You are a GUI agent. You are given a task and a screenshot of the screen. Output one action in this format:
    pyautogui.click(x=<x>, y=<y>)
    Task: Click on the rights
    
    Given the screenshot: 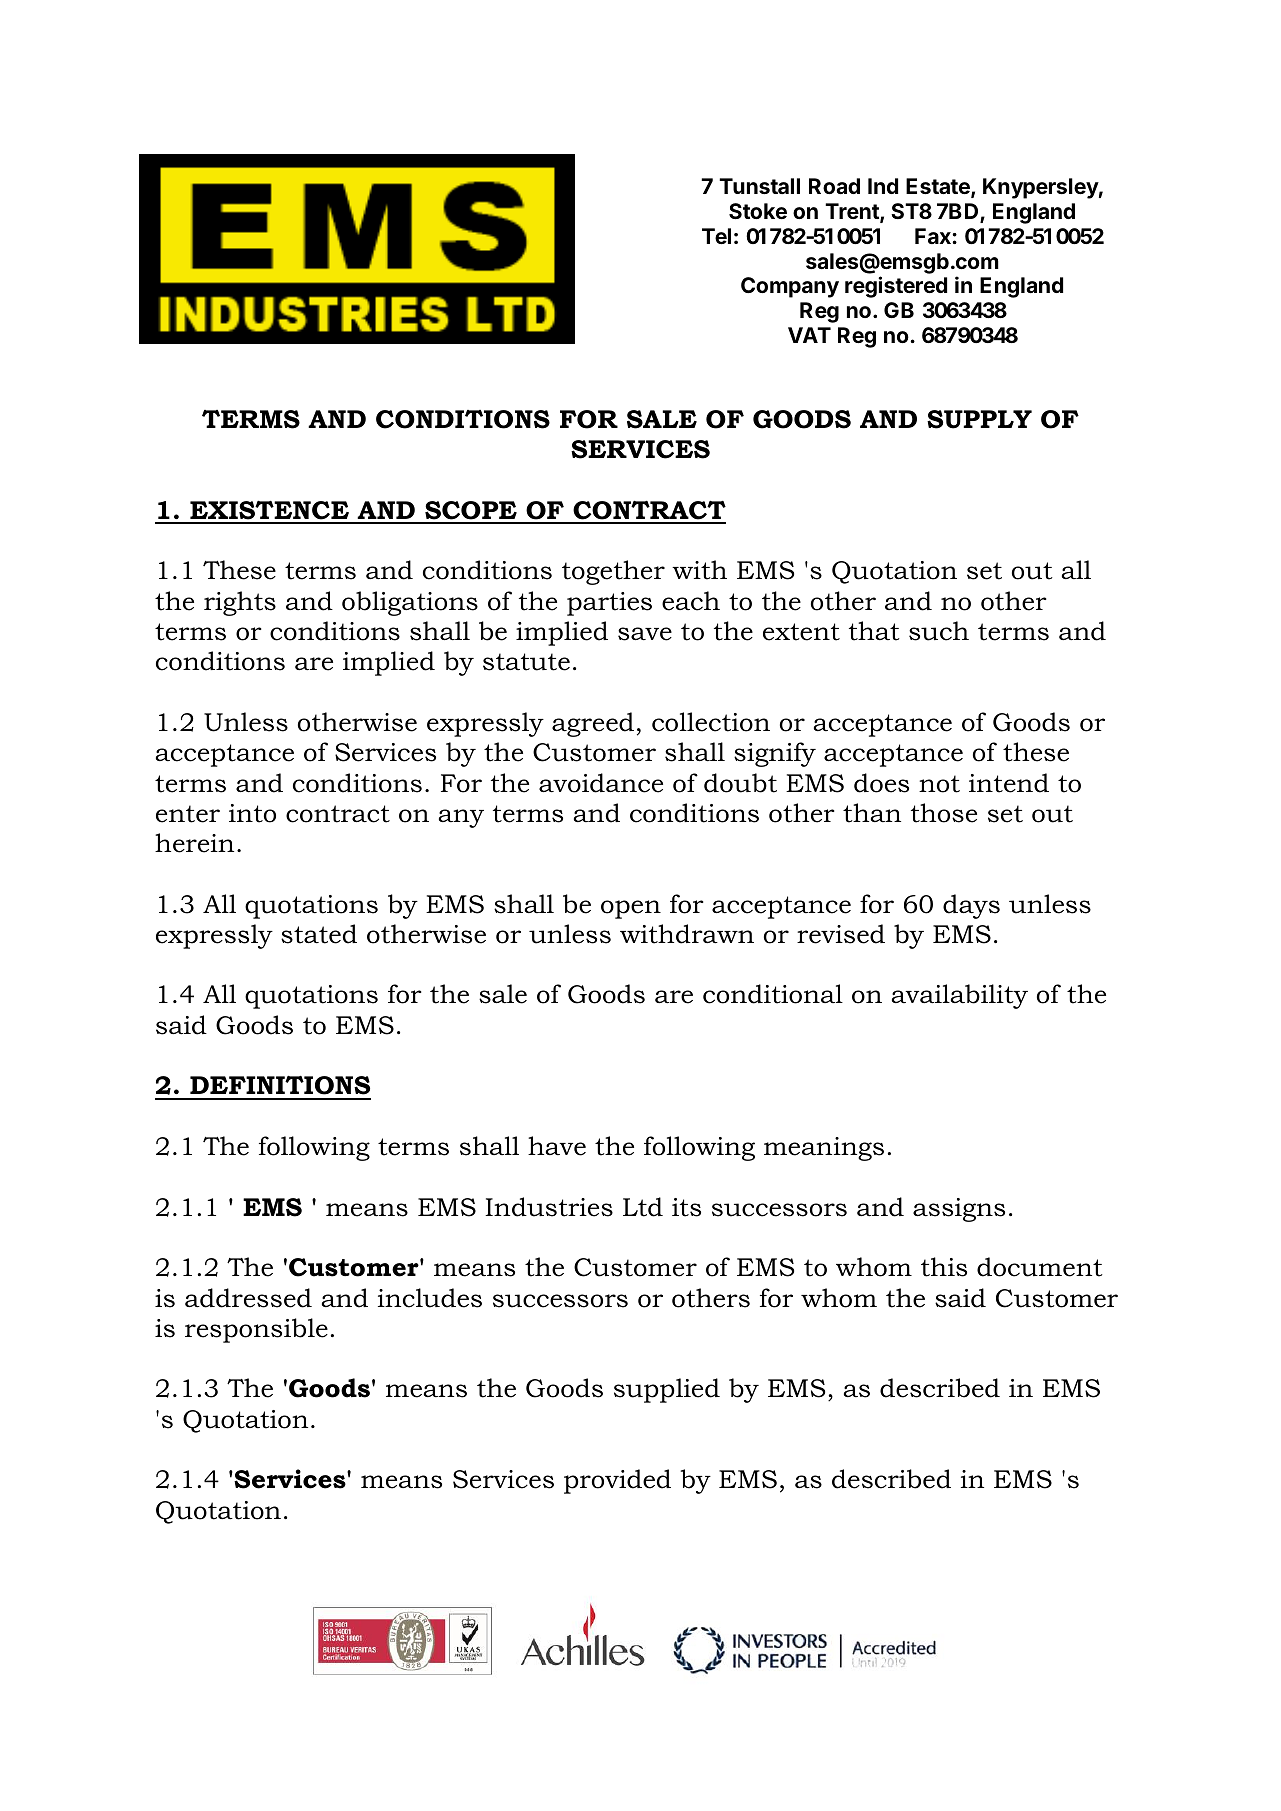 What is the action you would take?
    pyautogui.click(x=240, y=603)
